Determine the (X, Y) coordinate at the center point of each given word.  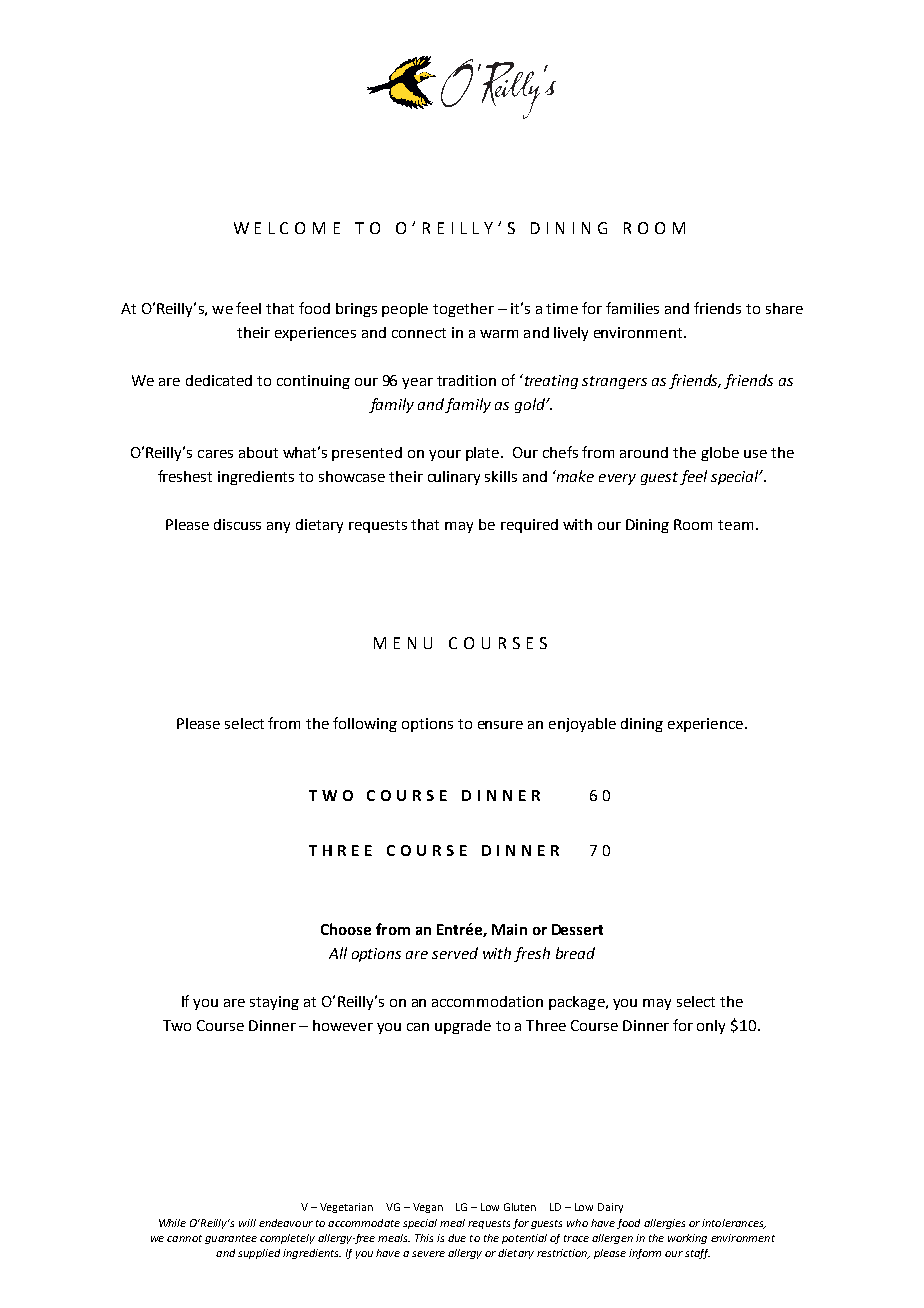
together (463, 310)
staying (274, 1003)
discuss (237, 524)
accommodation (487, 1001)
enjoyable (582, 725)
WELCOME (287, 228)
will (247, 1223)
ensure (500, 725)
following (365, 724)
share (784, 308)
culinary (454, 478)
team (735, 525)
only (711, 1027)
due (457, 1238)
